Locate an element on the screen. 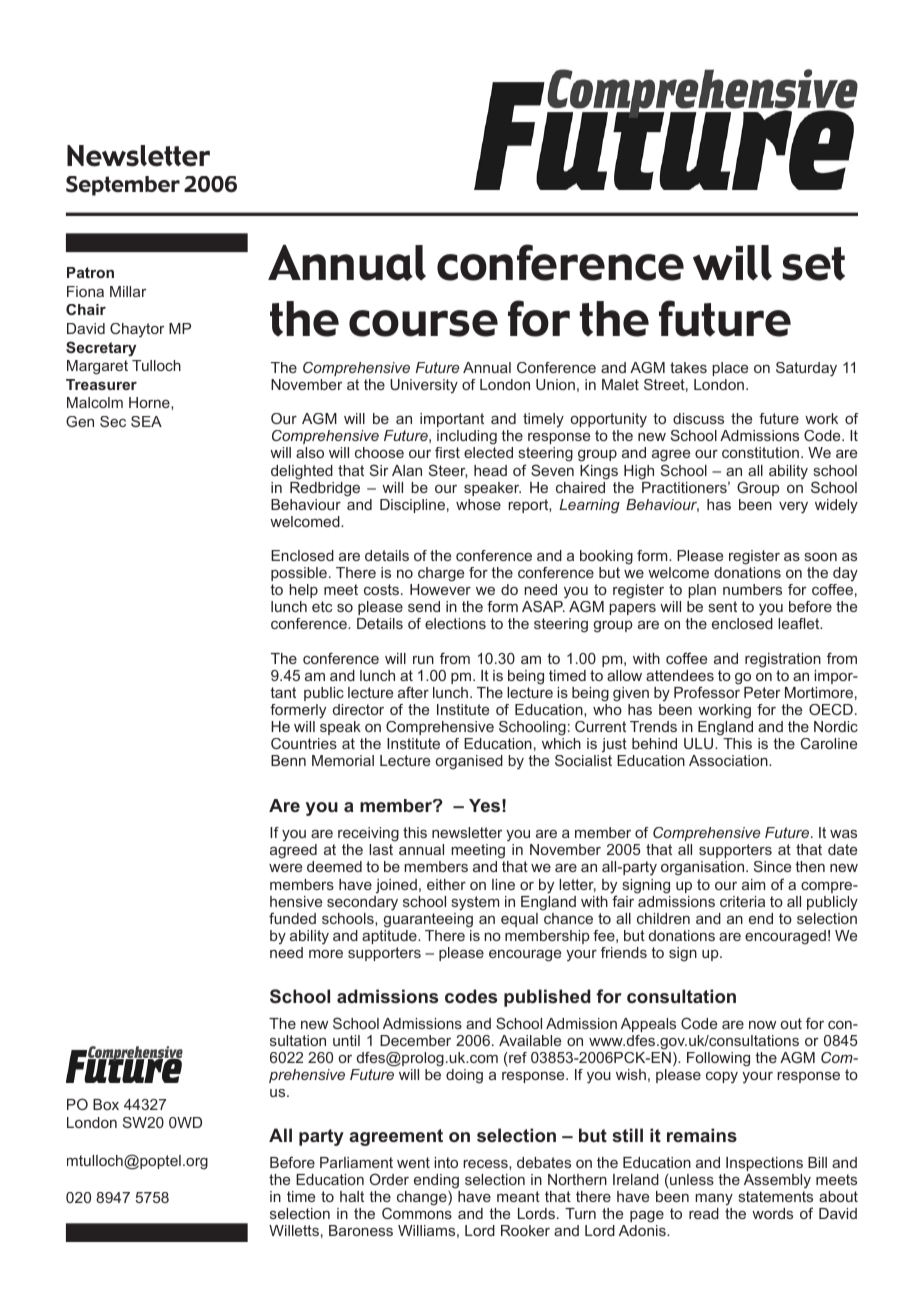  September is located at coordinates (123, 186).
